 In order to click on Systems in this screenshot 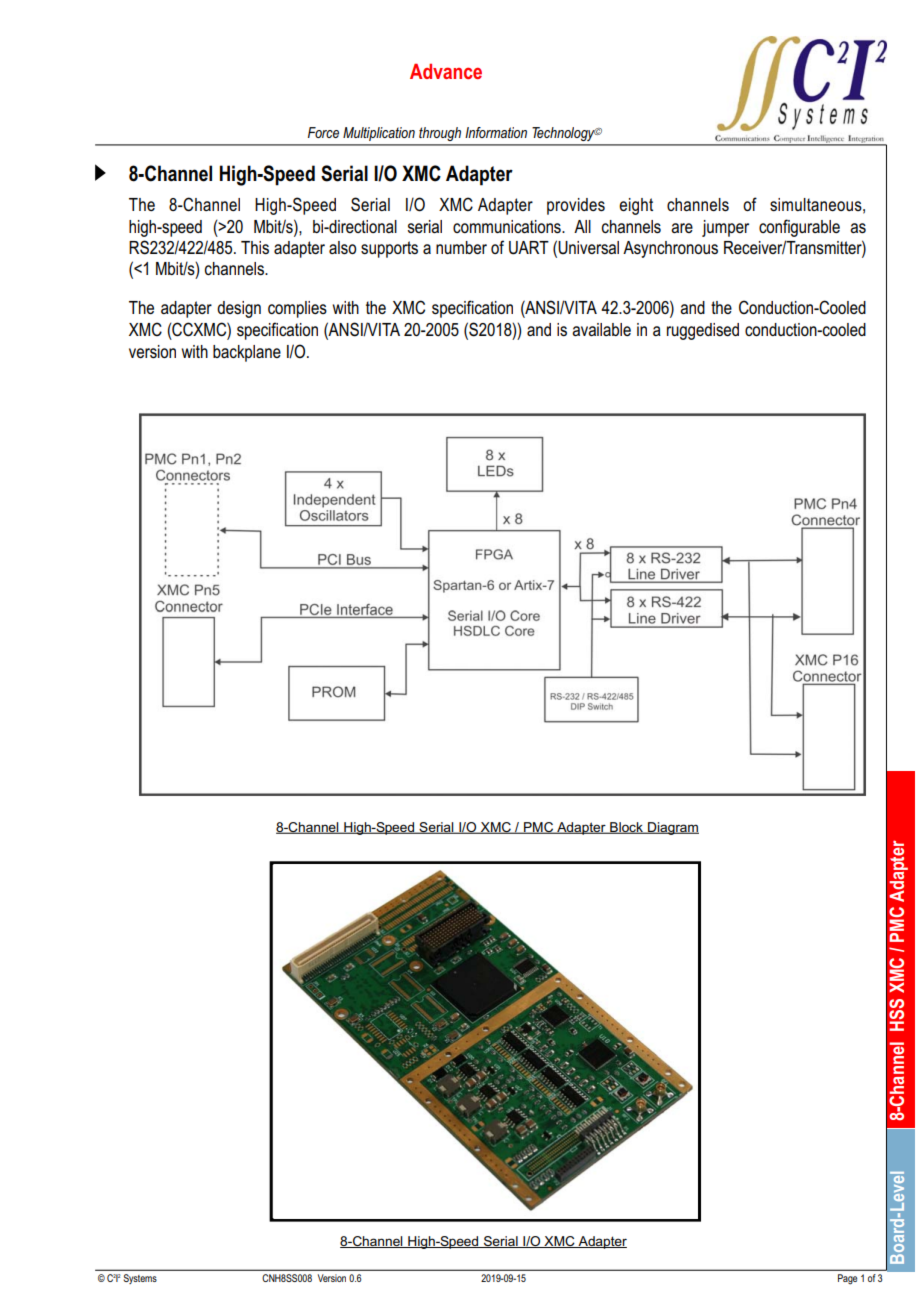, I will do `click(140, 1279)`.
